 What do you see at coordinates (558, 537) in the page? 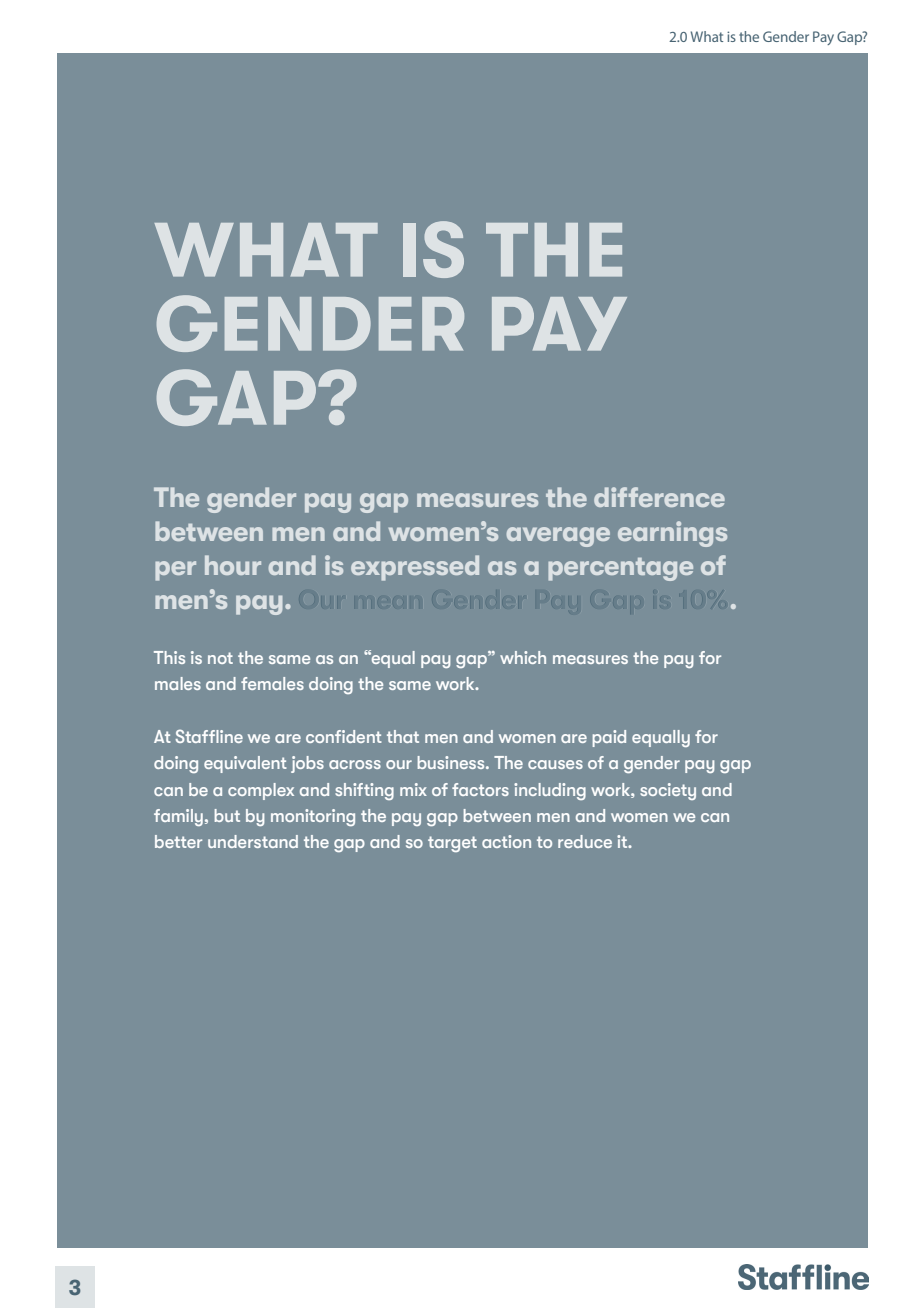
I see `average` at bounding box center [558, 537].
